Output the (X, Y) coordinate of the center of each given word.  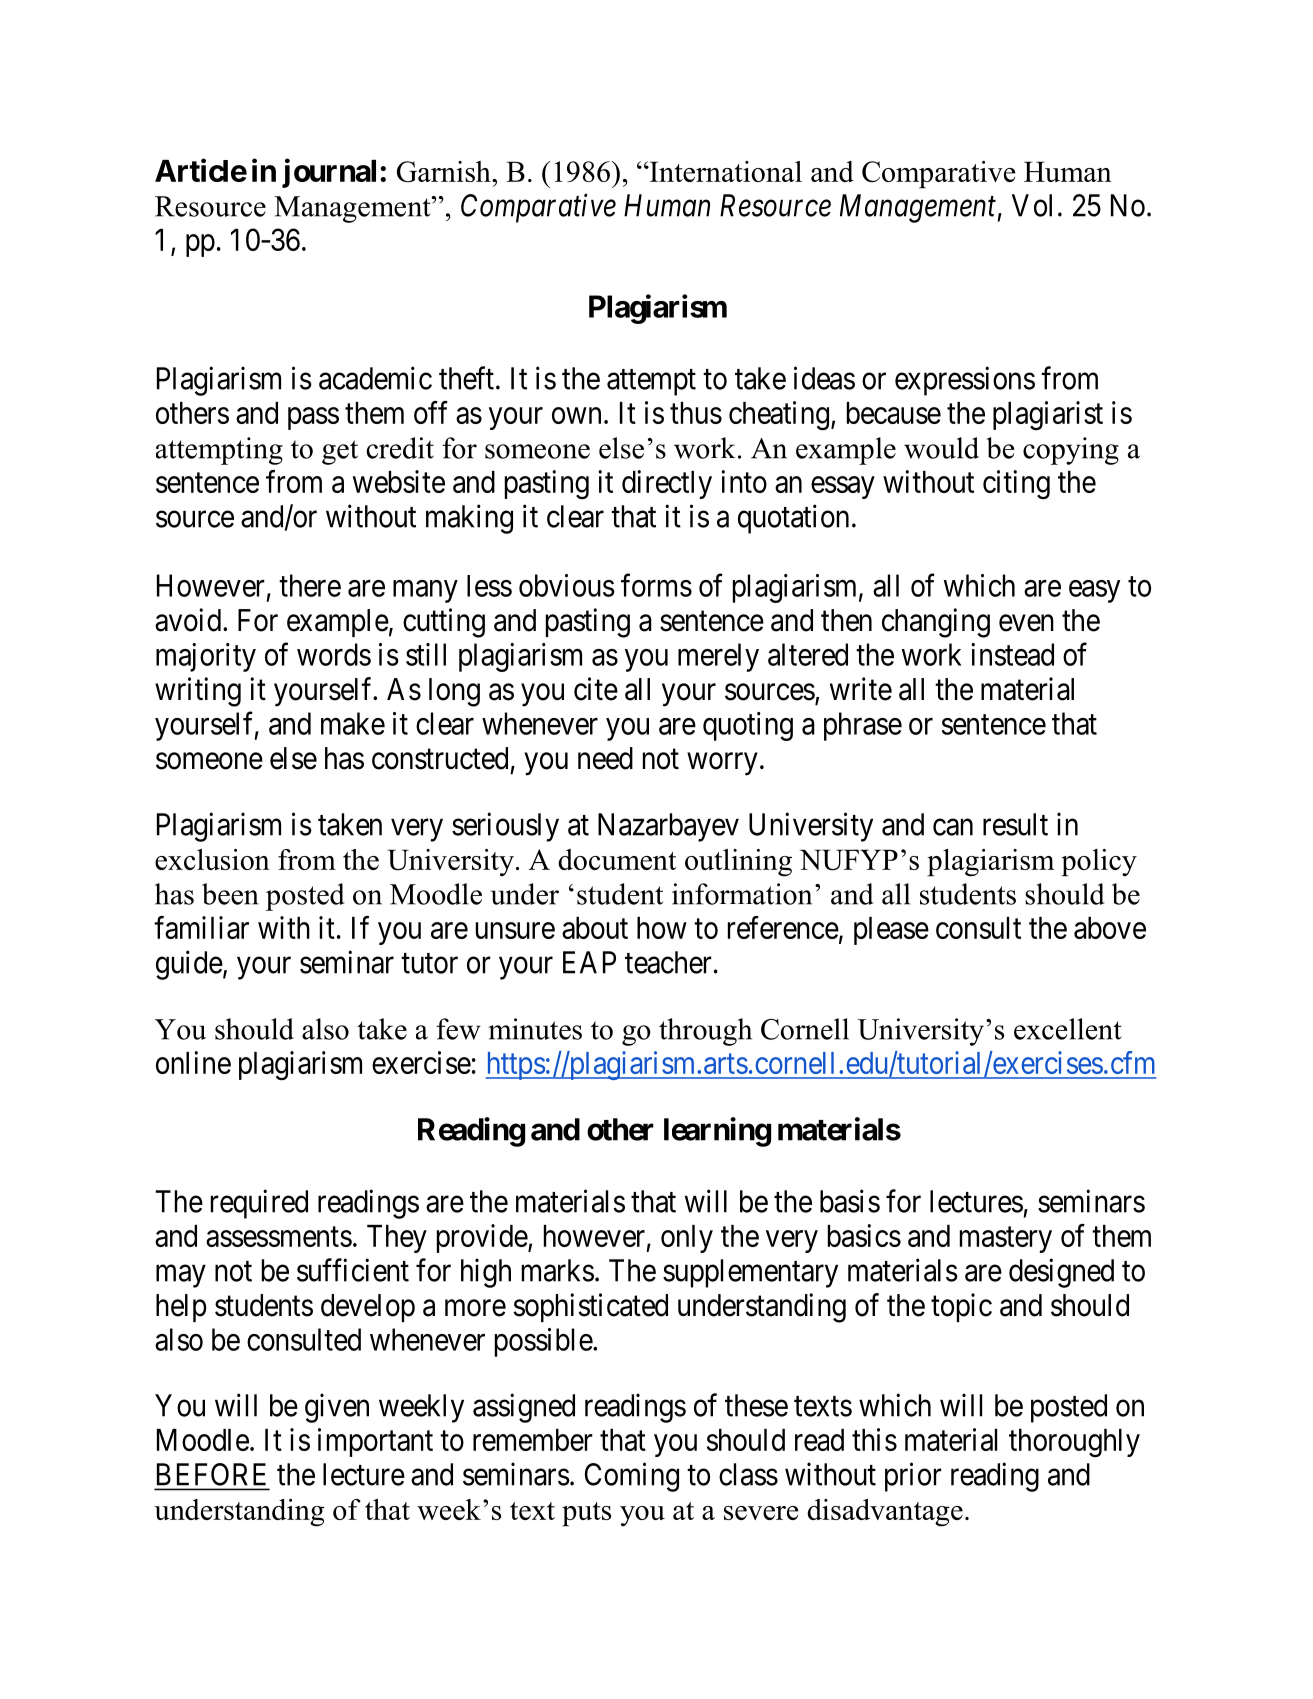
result (1015, 824)
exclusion (212, 859)
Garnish (445, 171)
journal (329, 173)
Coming (632, 1477)
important (375, 1442)
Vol (1032, 205)
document (617, 859)
